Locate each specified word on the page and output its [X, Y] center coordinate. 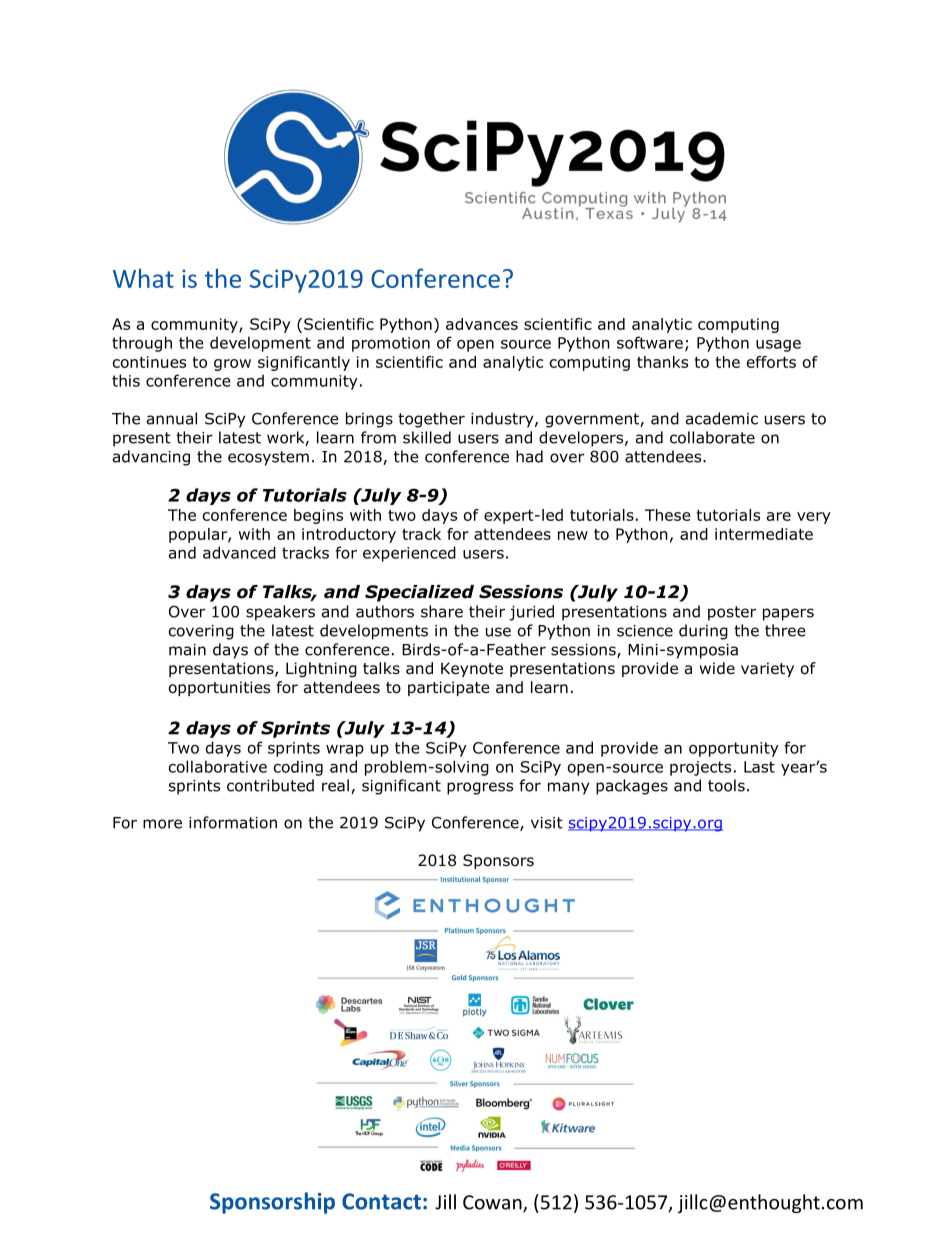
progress [480, 788]
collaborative [218, 766]
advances [482, 324]
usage [778, 346]
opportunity [734, 749]
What [143, 278]
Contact [381, 1201]
